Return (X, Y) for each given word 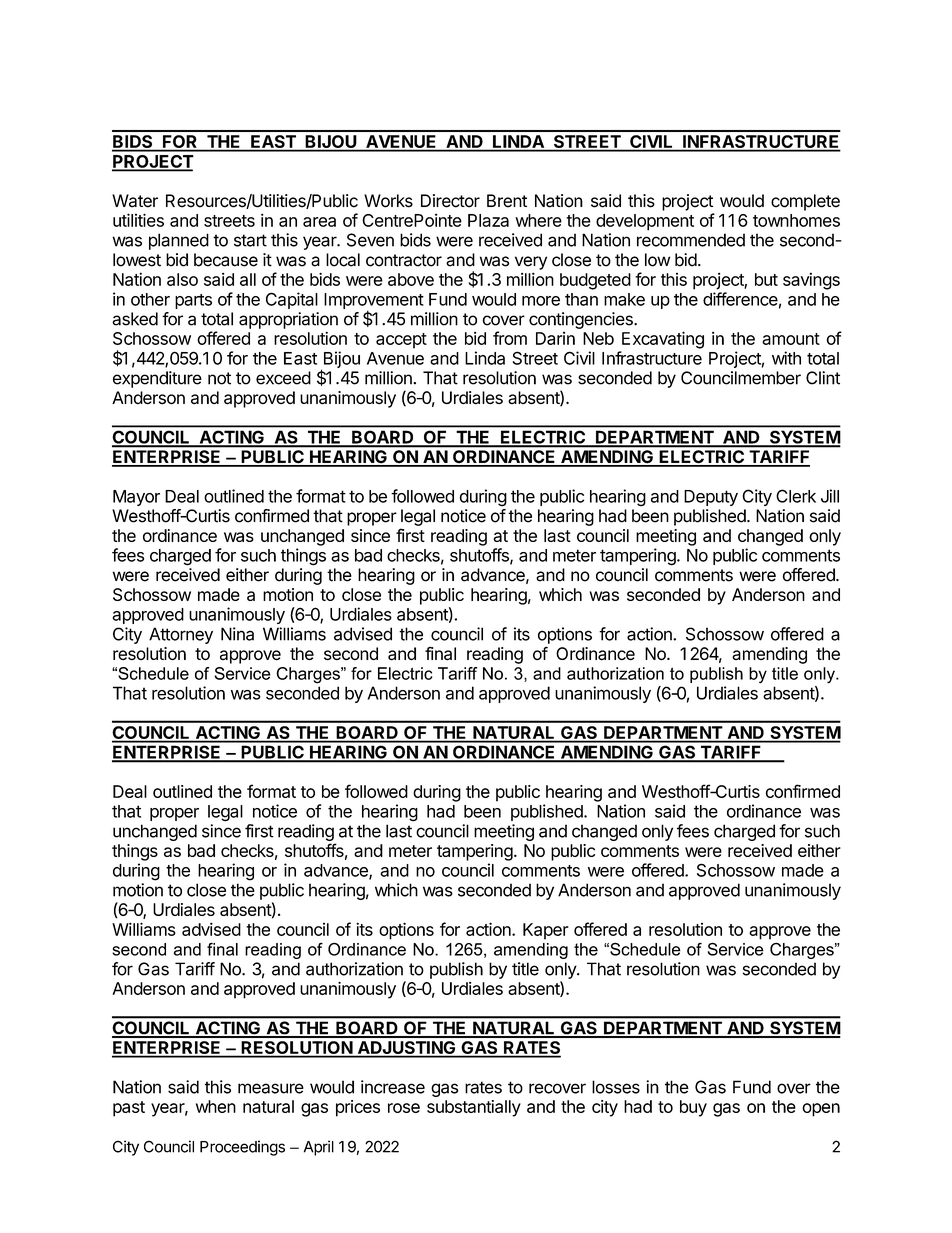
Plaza (488, 220)
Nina (237, 634)
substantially (474, 1108)
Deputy (711, 498)
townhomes (796, 220)
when (216, 1106)
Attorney (181, 635)
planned (179, 241)
